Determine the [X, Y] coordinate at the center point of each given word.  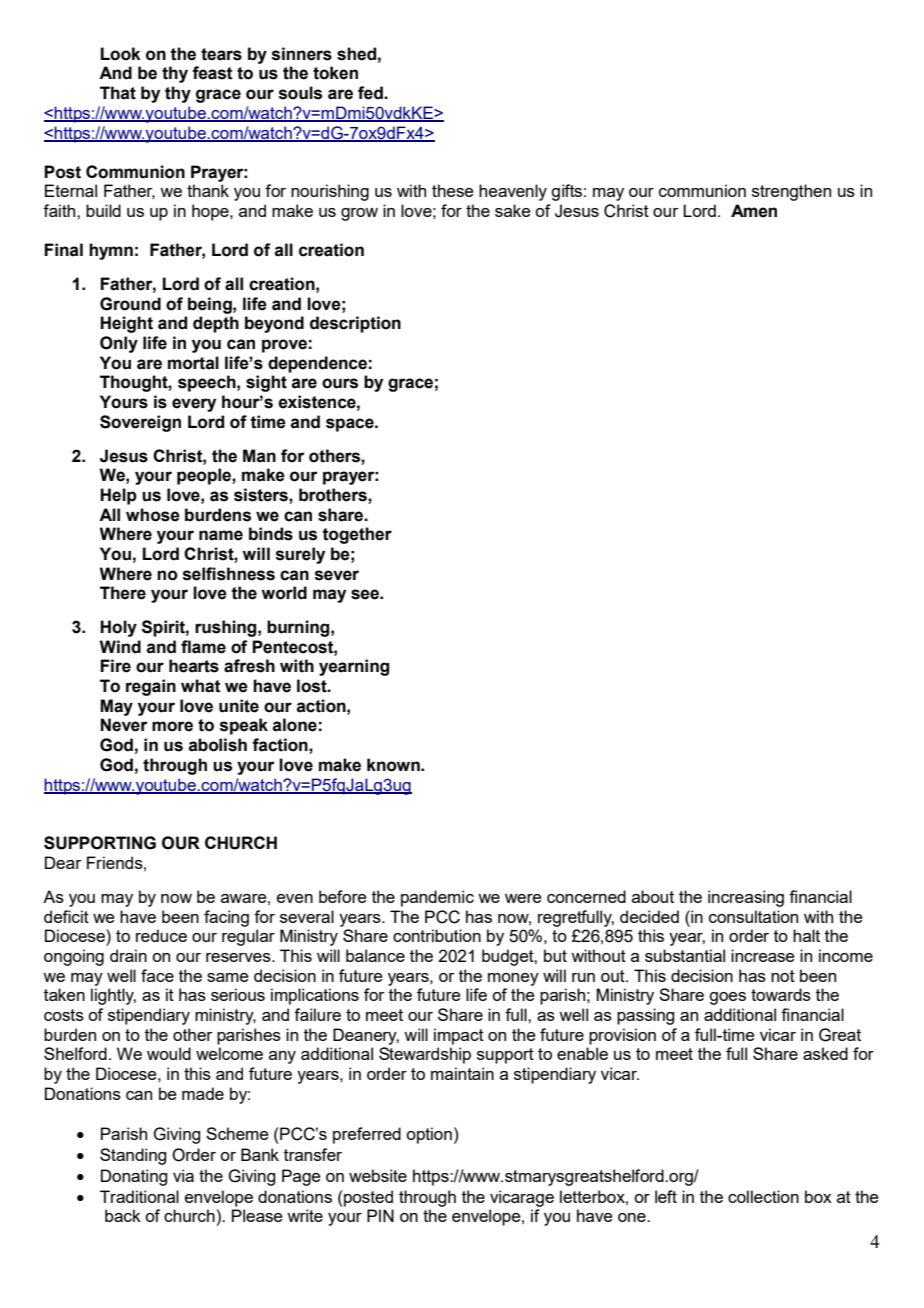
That [118, 93]
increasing [746, 898]
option [429, 1135]
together [357, 535]
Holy [118, 628]
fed [371, 93]
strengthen [791, 192]
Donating [134, 1177]
